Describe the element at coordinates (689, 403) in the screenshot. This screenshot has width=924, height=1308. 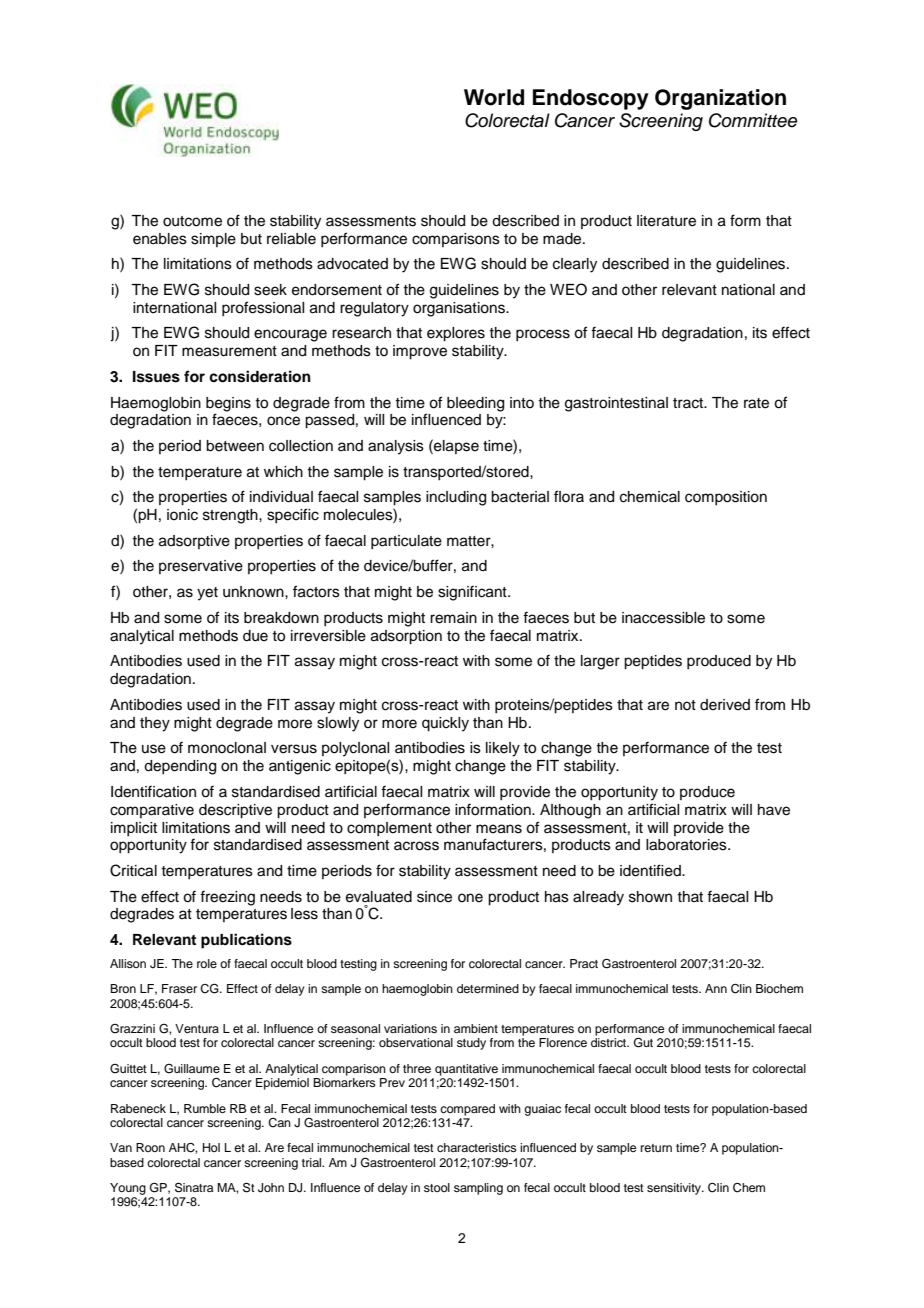
I see `tract` at that location.
